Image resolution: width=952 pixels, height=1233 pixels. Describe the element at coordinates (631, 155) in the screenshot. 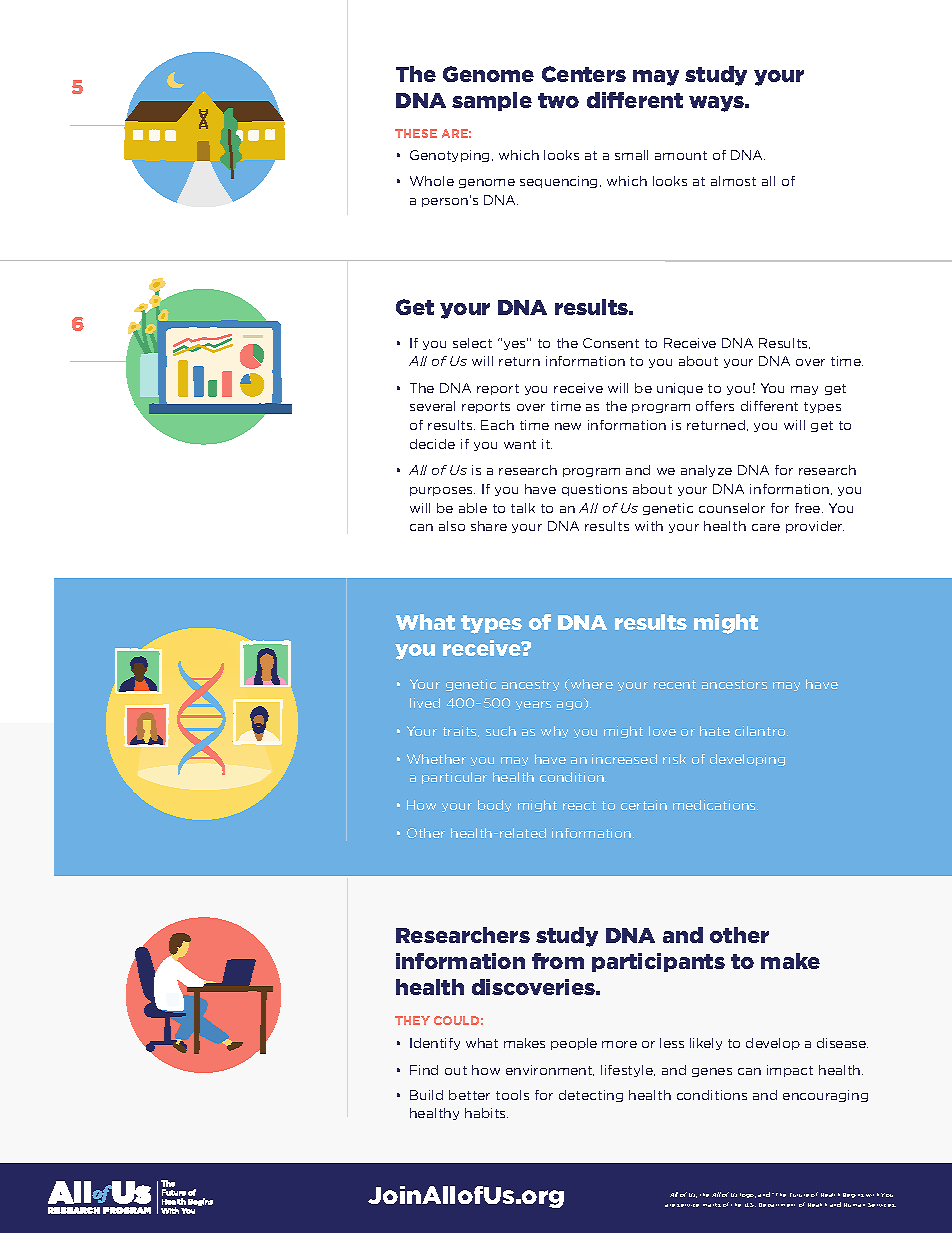

I see `small` at that location.
